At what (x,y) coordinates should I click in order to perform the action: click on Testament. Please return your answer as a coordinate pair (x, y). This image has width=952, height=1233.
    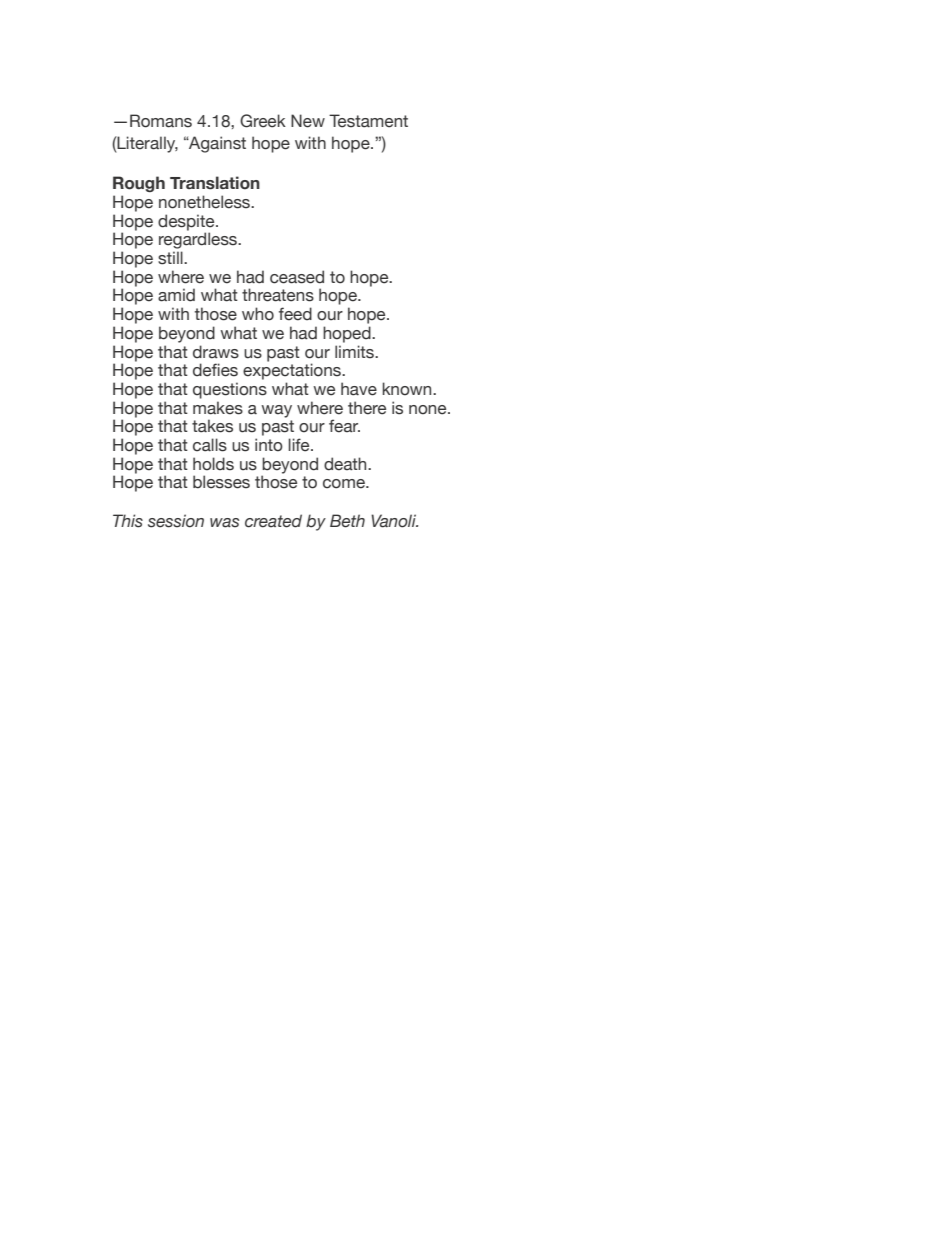
    Looking at the image, I should click on (368, 121).
